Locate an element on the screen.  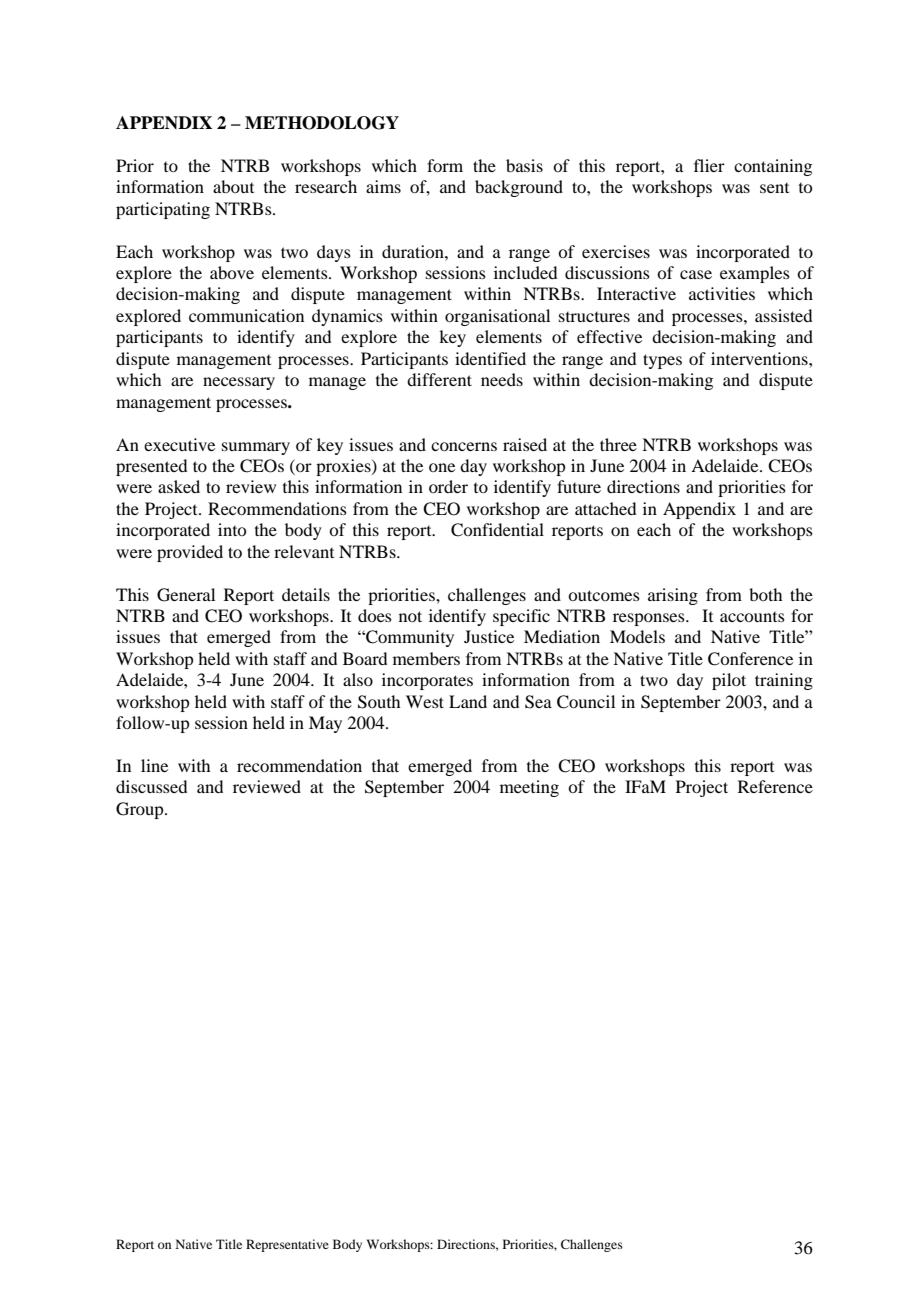
types is located at coordinates (662, 361).
